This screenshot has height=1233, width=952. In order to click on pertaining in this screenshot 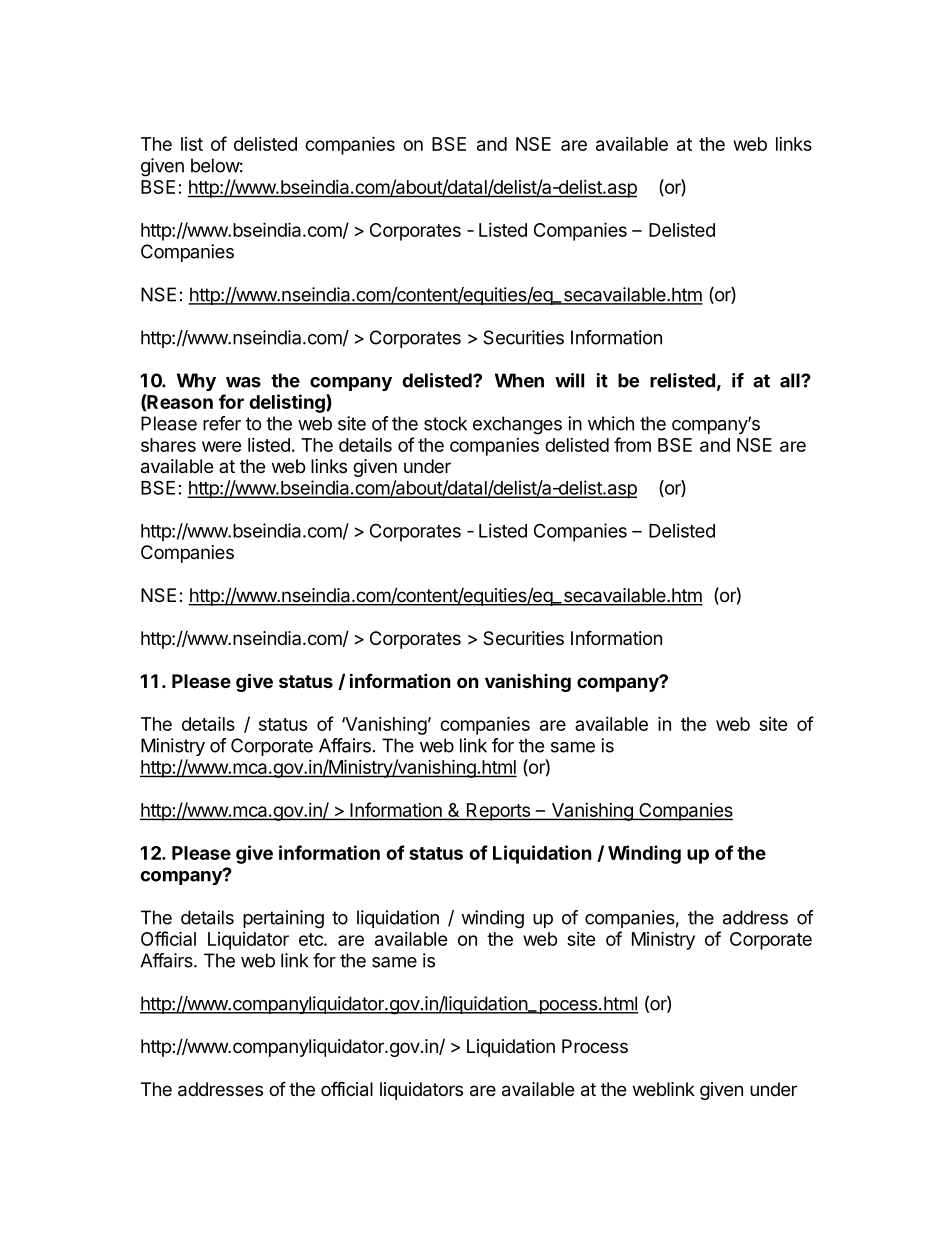, I will do `click(283, 919)`.
